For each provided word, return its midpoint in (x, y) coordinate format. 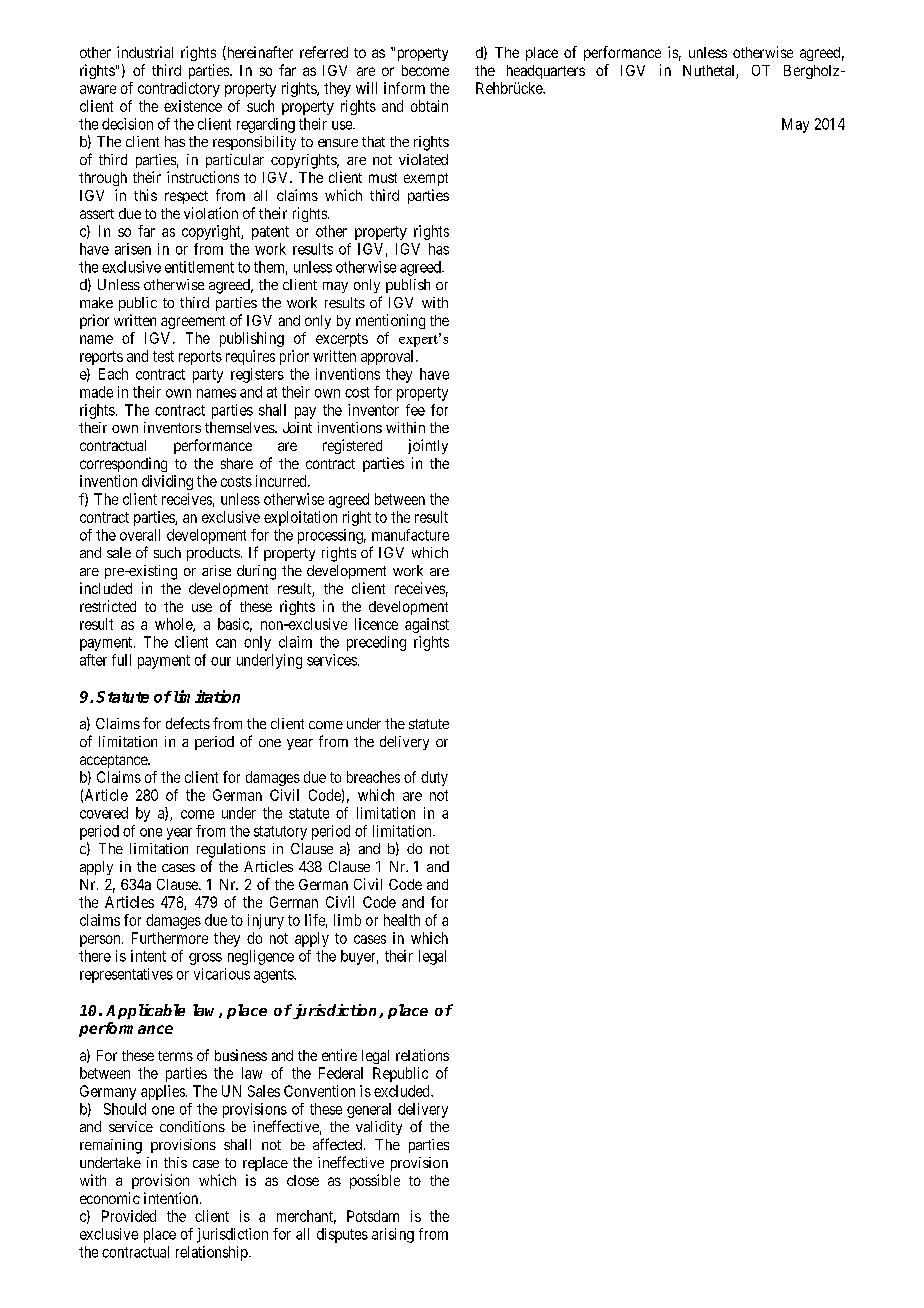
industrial (145, 52)
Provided (129, 1216)
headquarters (546, 72)
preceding (376, 643)
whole (174, 625)
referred (324, 52)
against (427, 625)
